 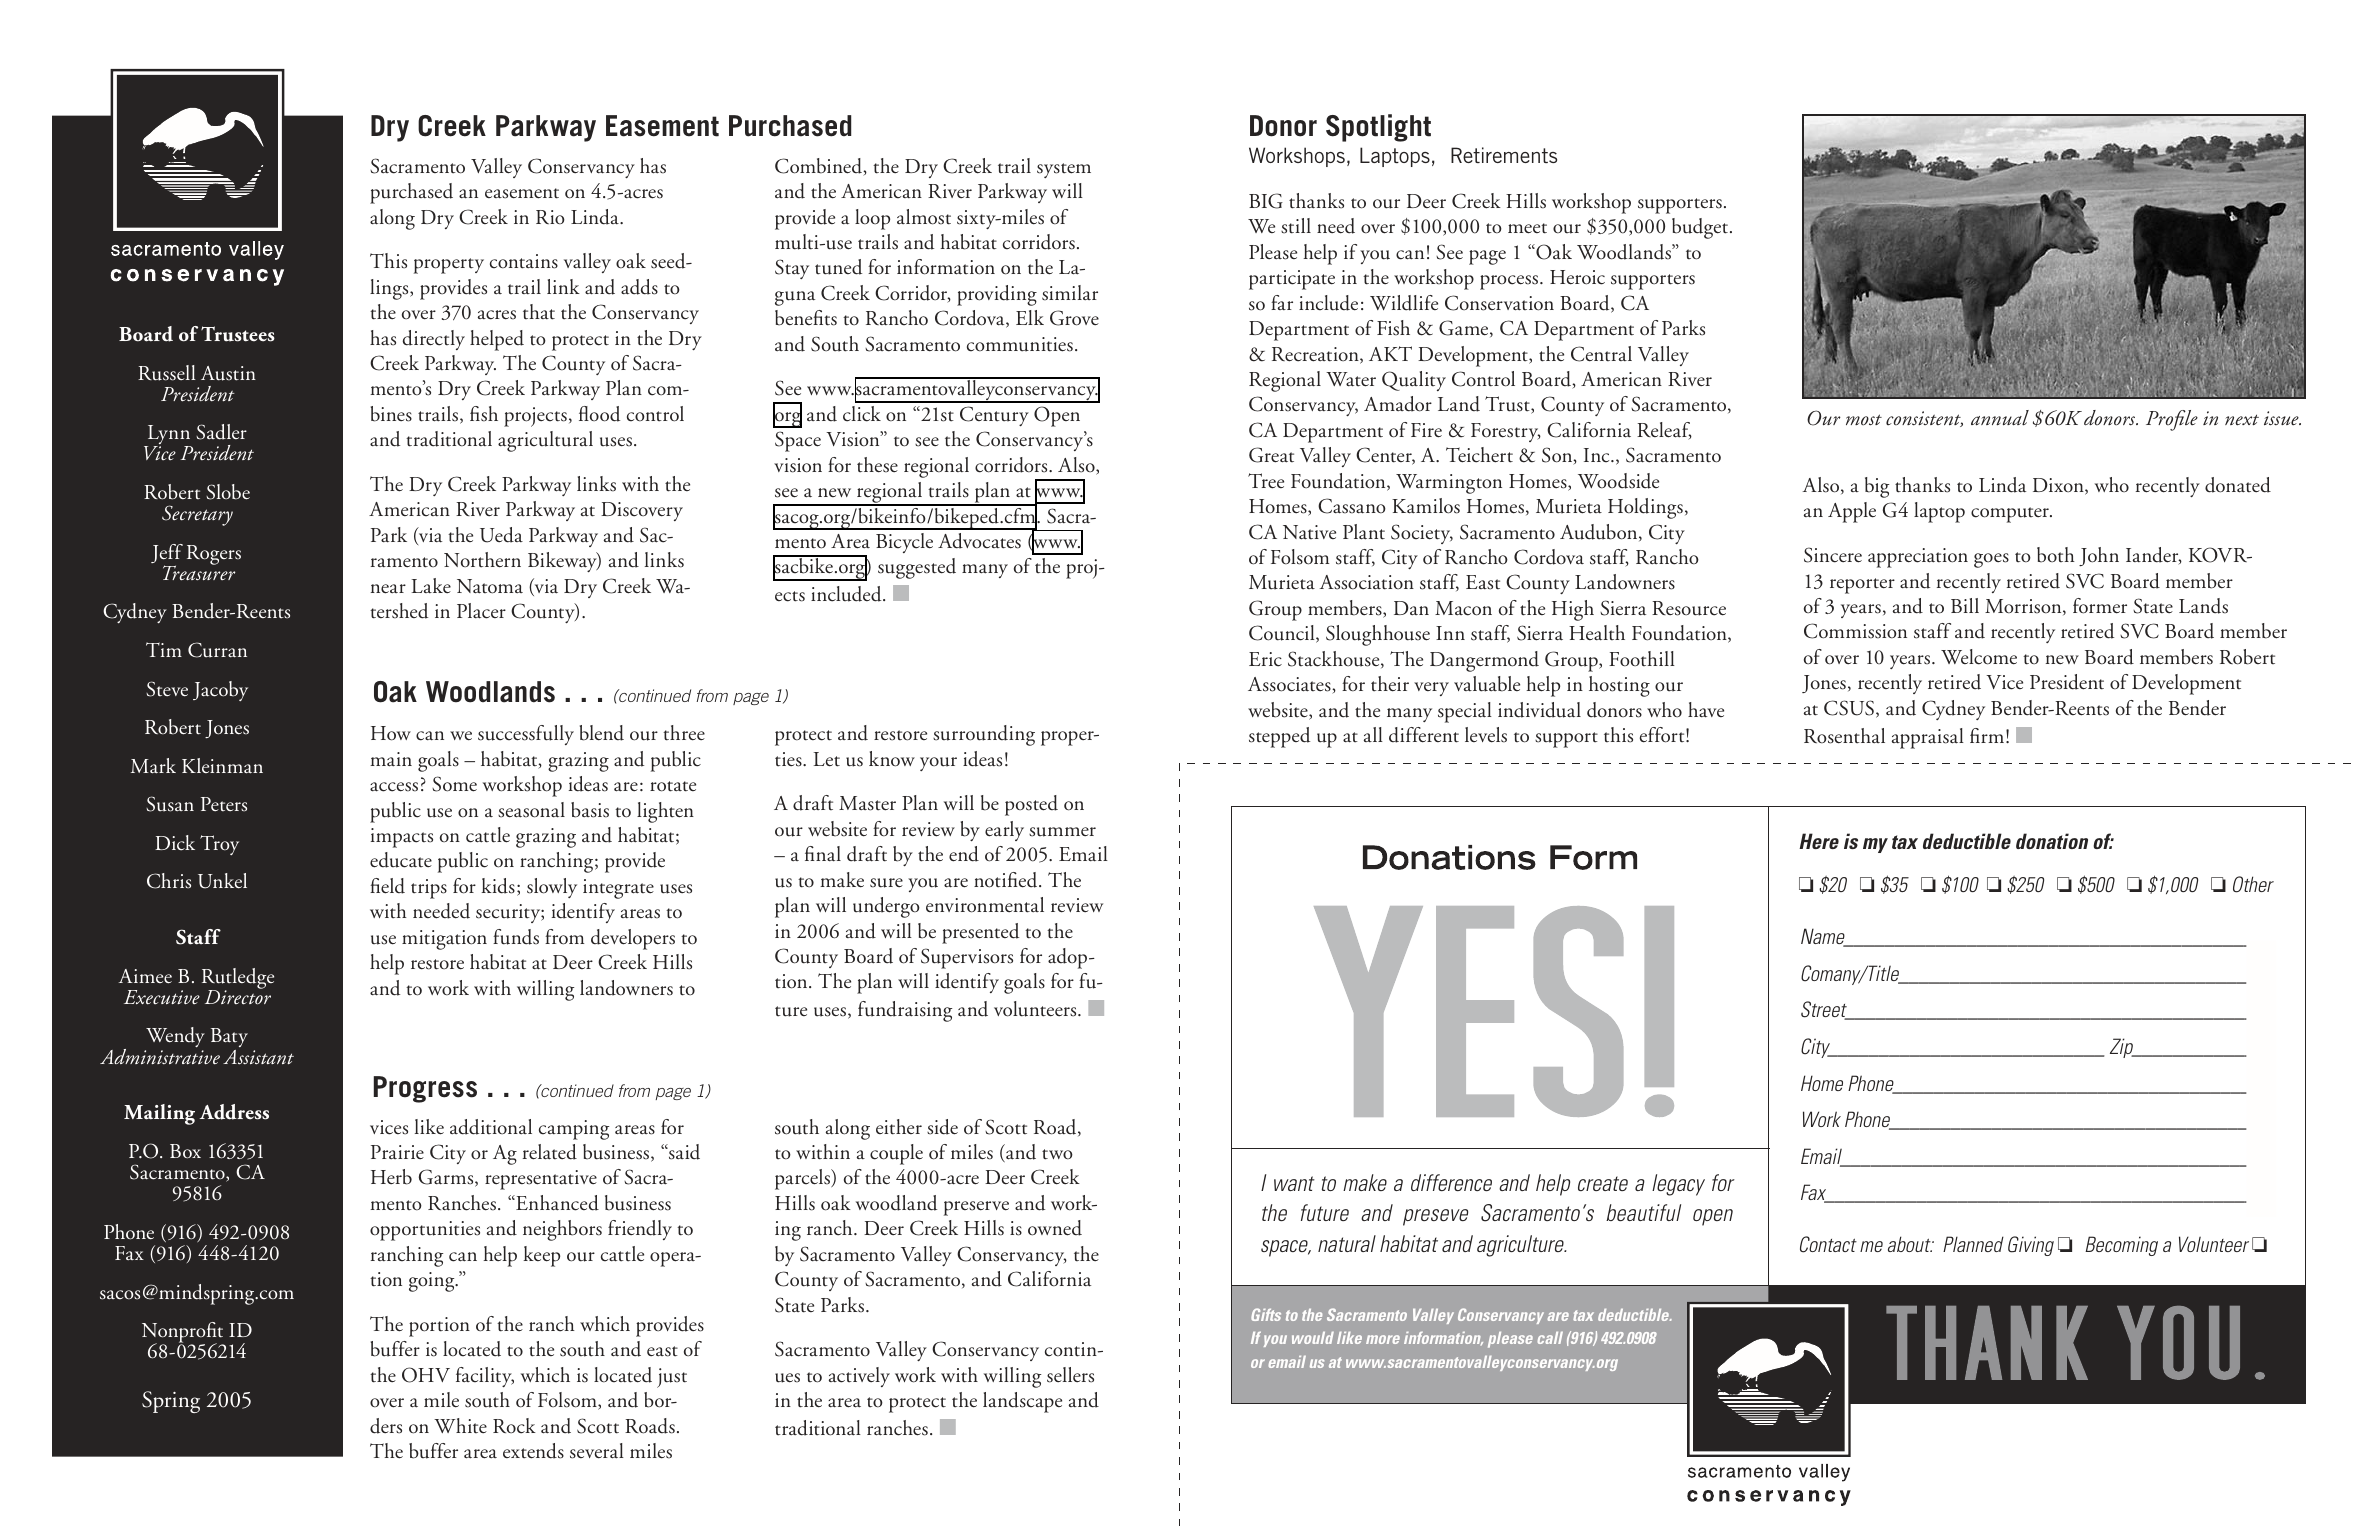 What do you see at coordinates (550, 217) in the document?
I see `Rio` at bounding box center [550, 217].
